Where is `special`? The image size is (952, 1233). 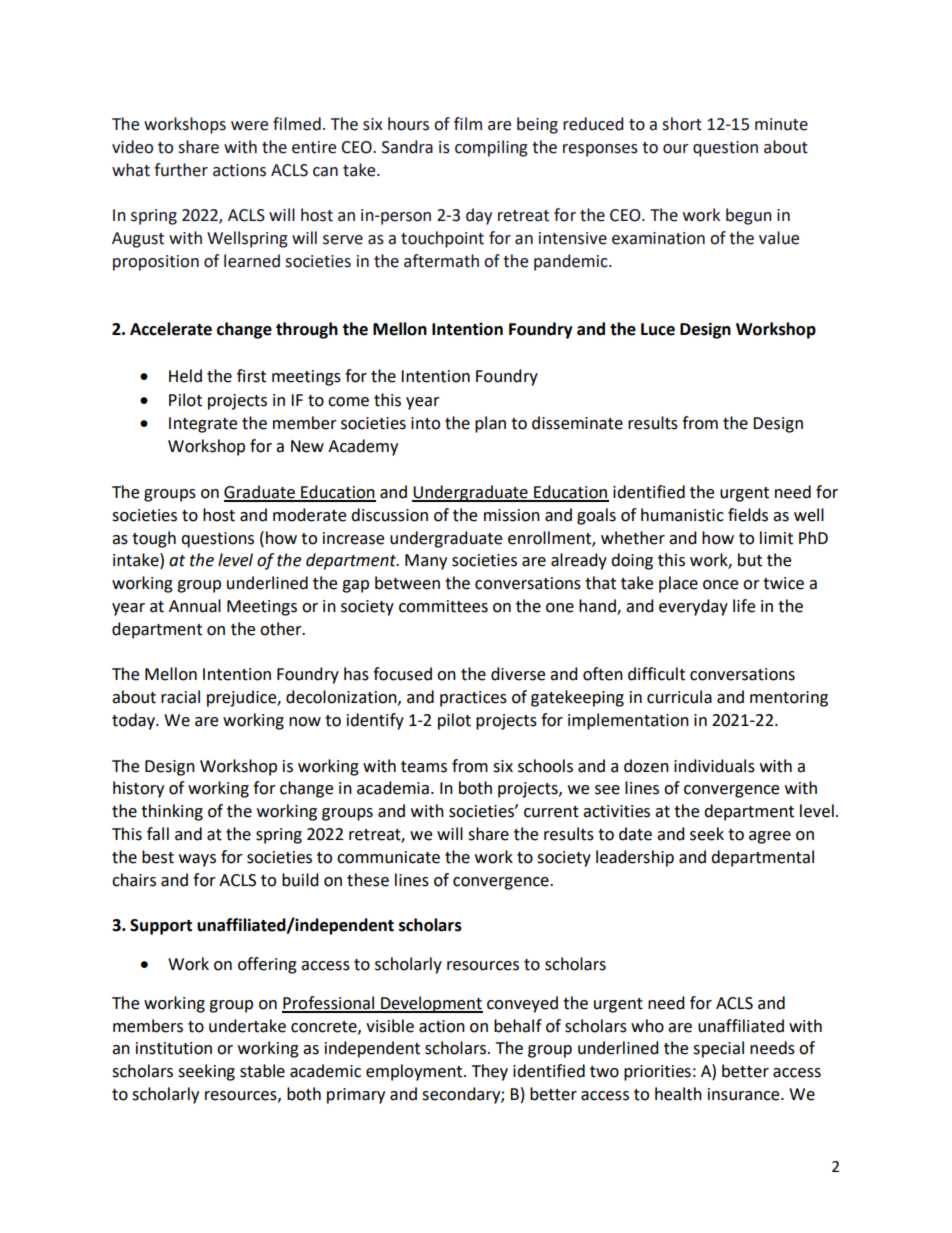 special is located at coordinates (718, 1049).
